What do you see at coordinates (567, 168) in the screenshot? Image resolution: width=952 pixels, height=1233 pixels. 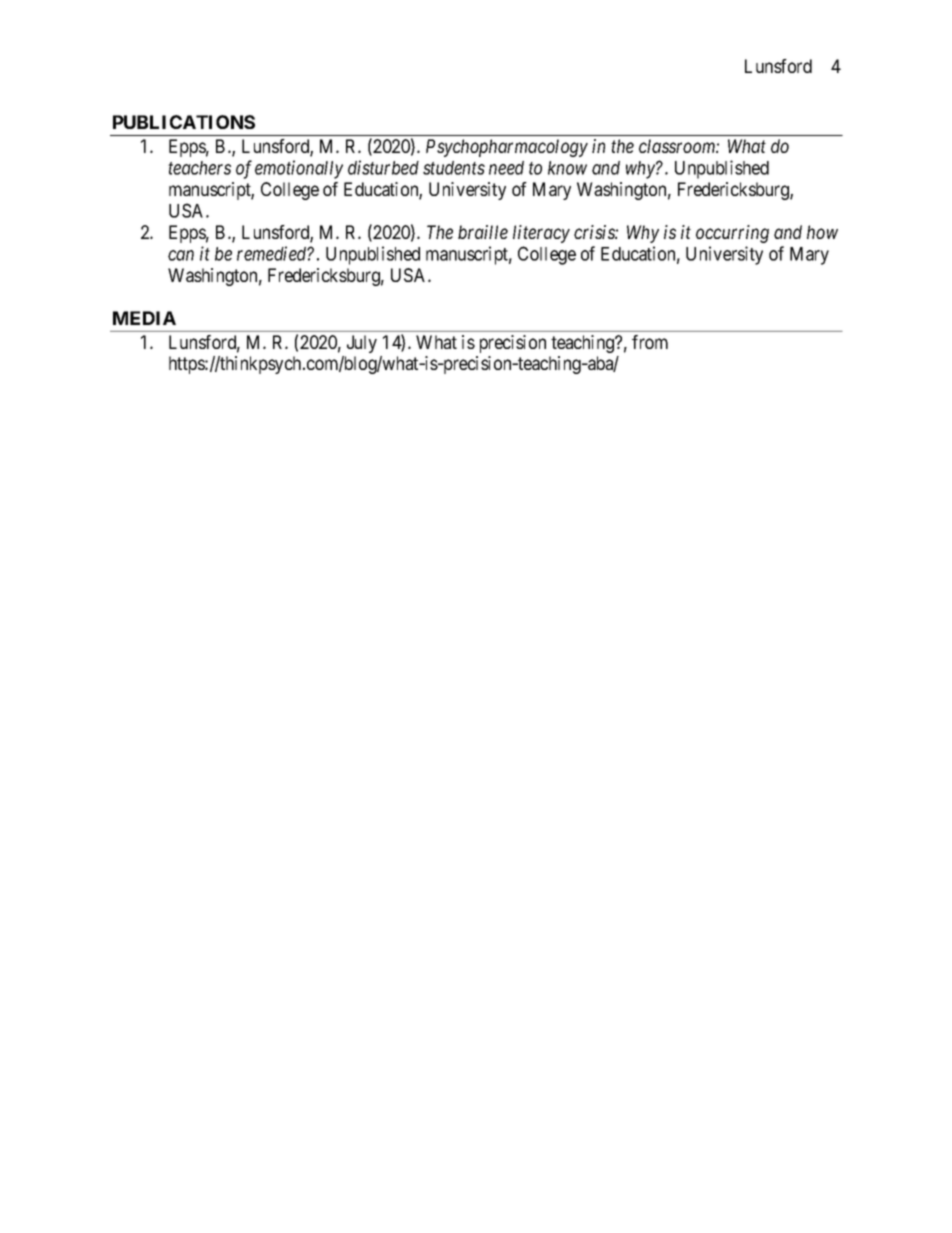 I see `know` at bounding box center [567, 168].
